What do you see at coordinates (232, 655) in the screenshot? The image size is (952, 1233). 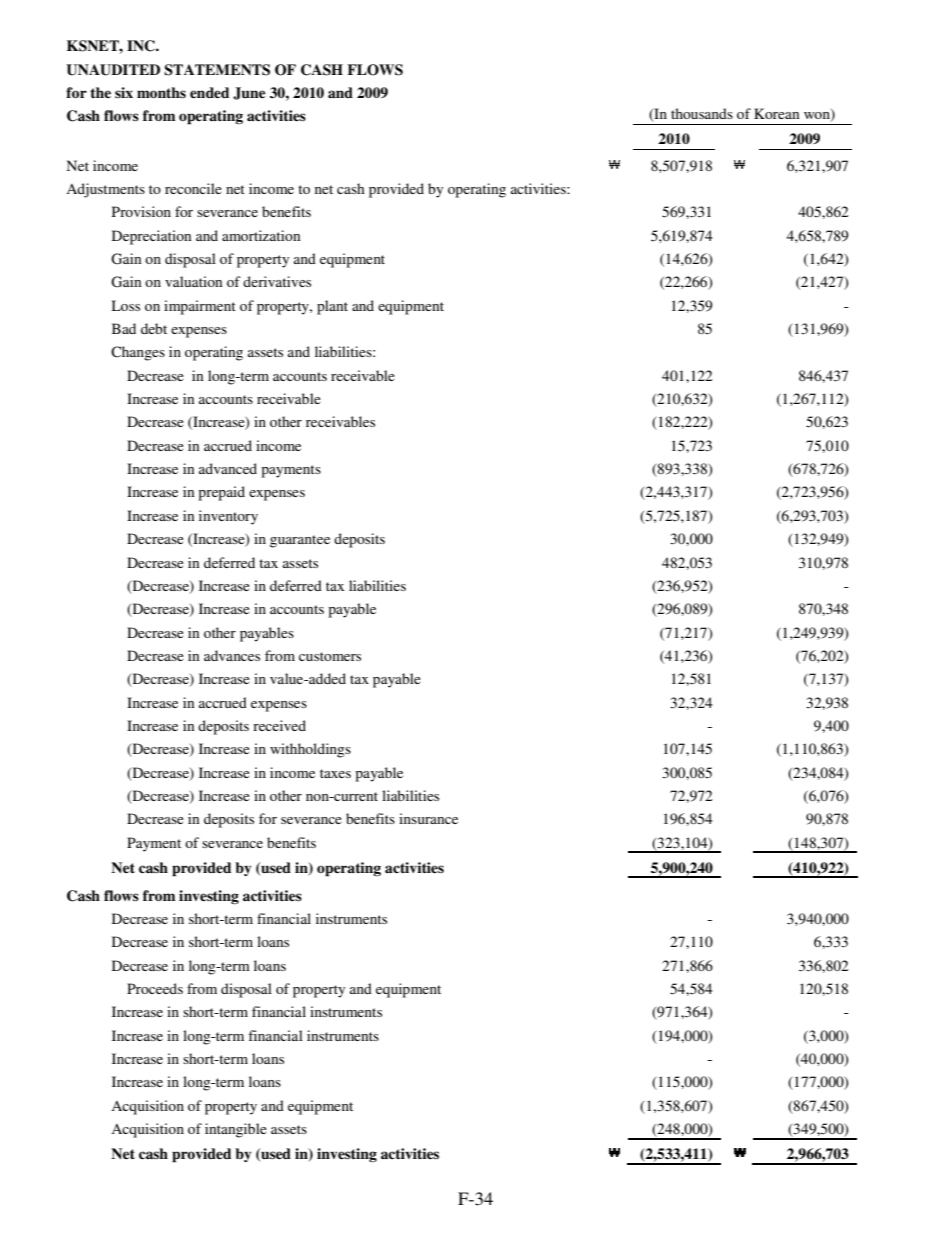 I see `advances` at bounding box center [232, 655].
